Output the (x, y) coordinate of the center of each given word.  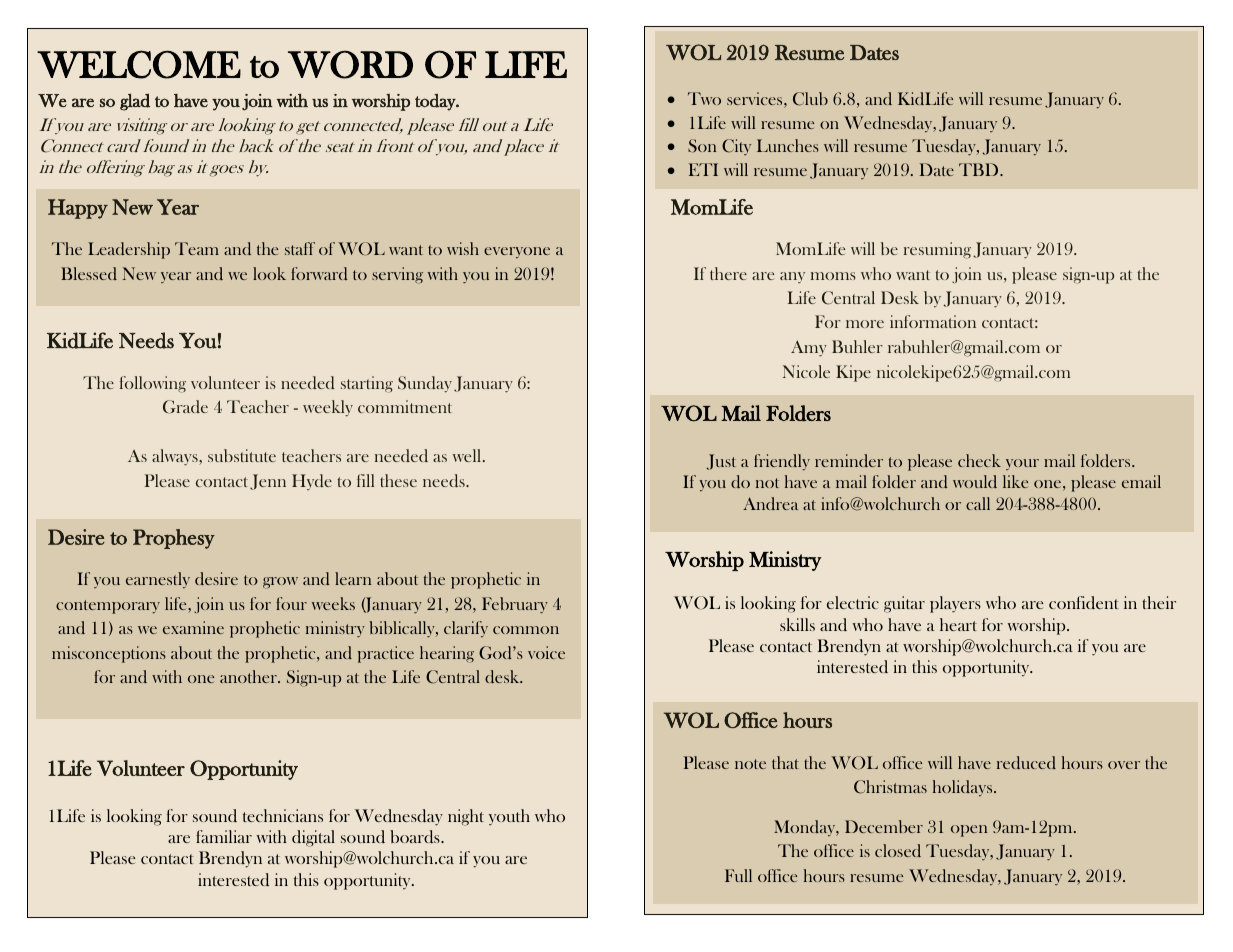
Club (810, 99)
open (969, 831)
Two (704, 98)
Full (738, 875)
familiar (224, 836)
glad (135, 102)
